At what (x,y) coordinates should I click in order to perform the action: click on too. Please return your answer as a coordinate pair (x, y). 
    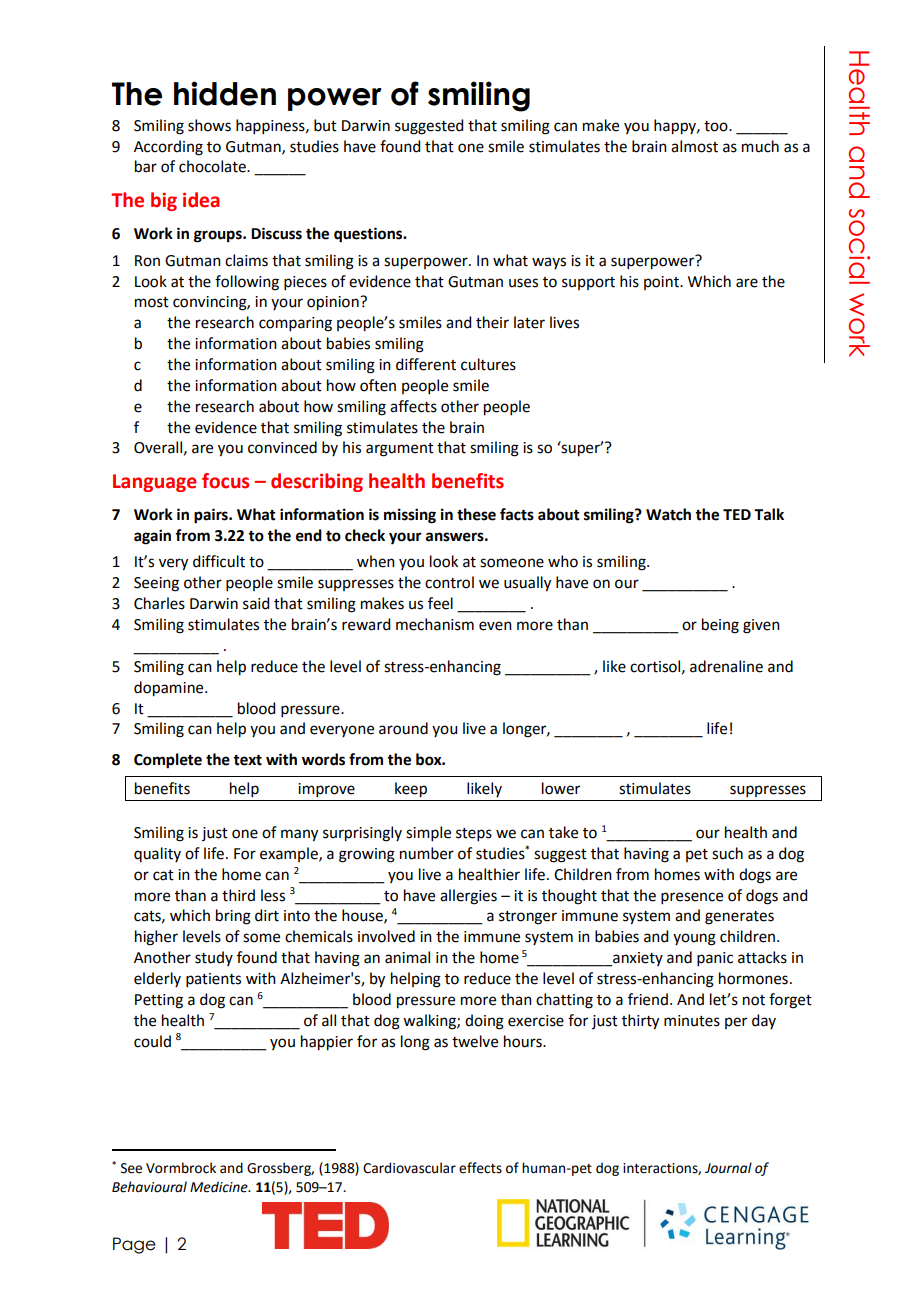
    Looking at the image, I should click on (717, 126).
